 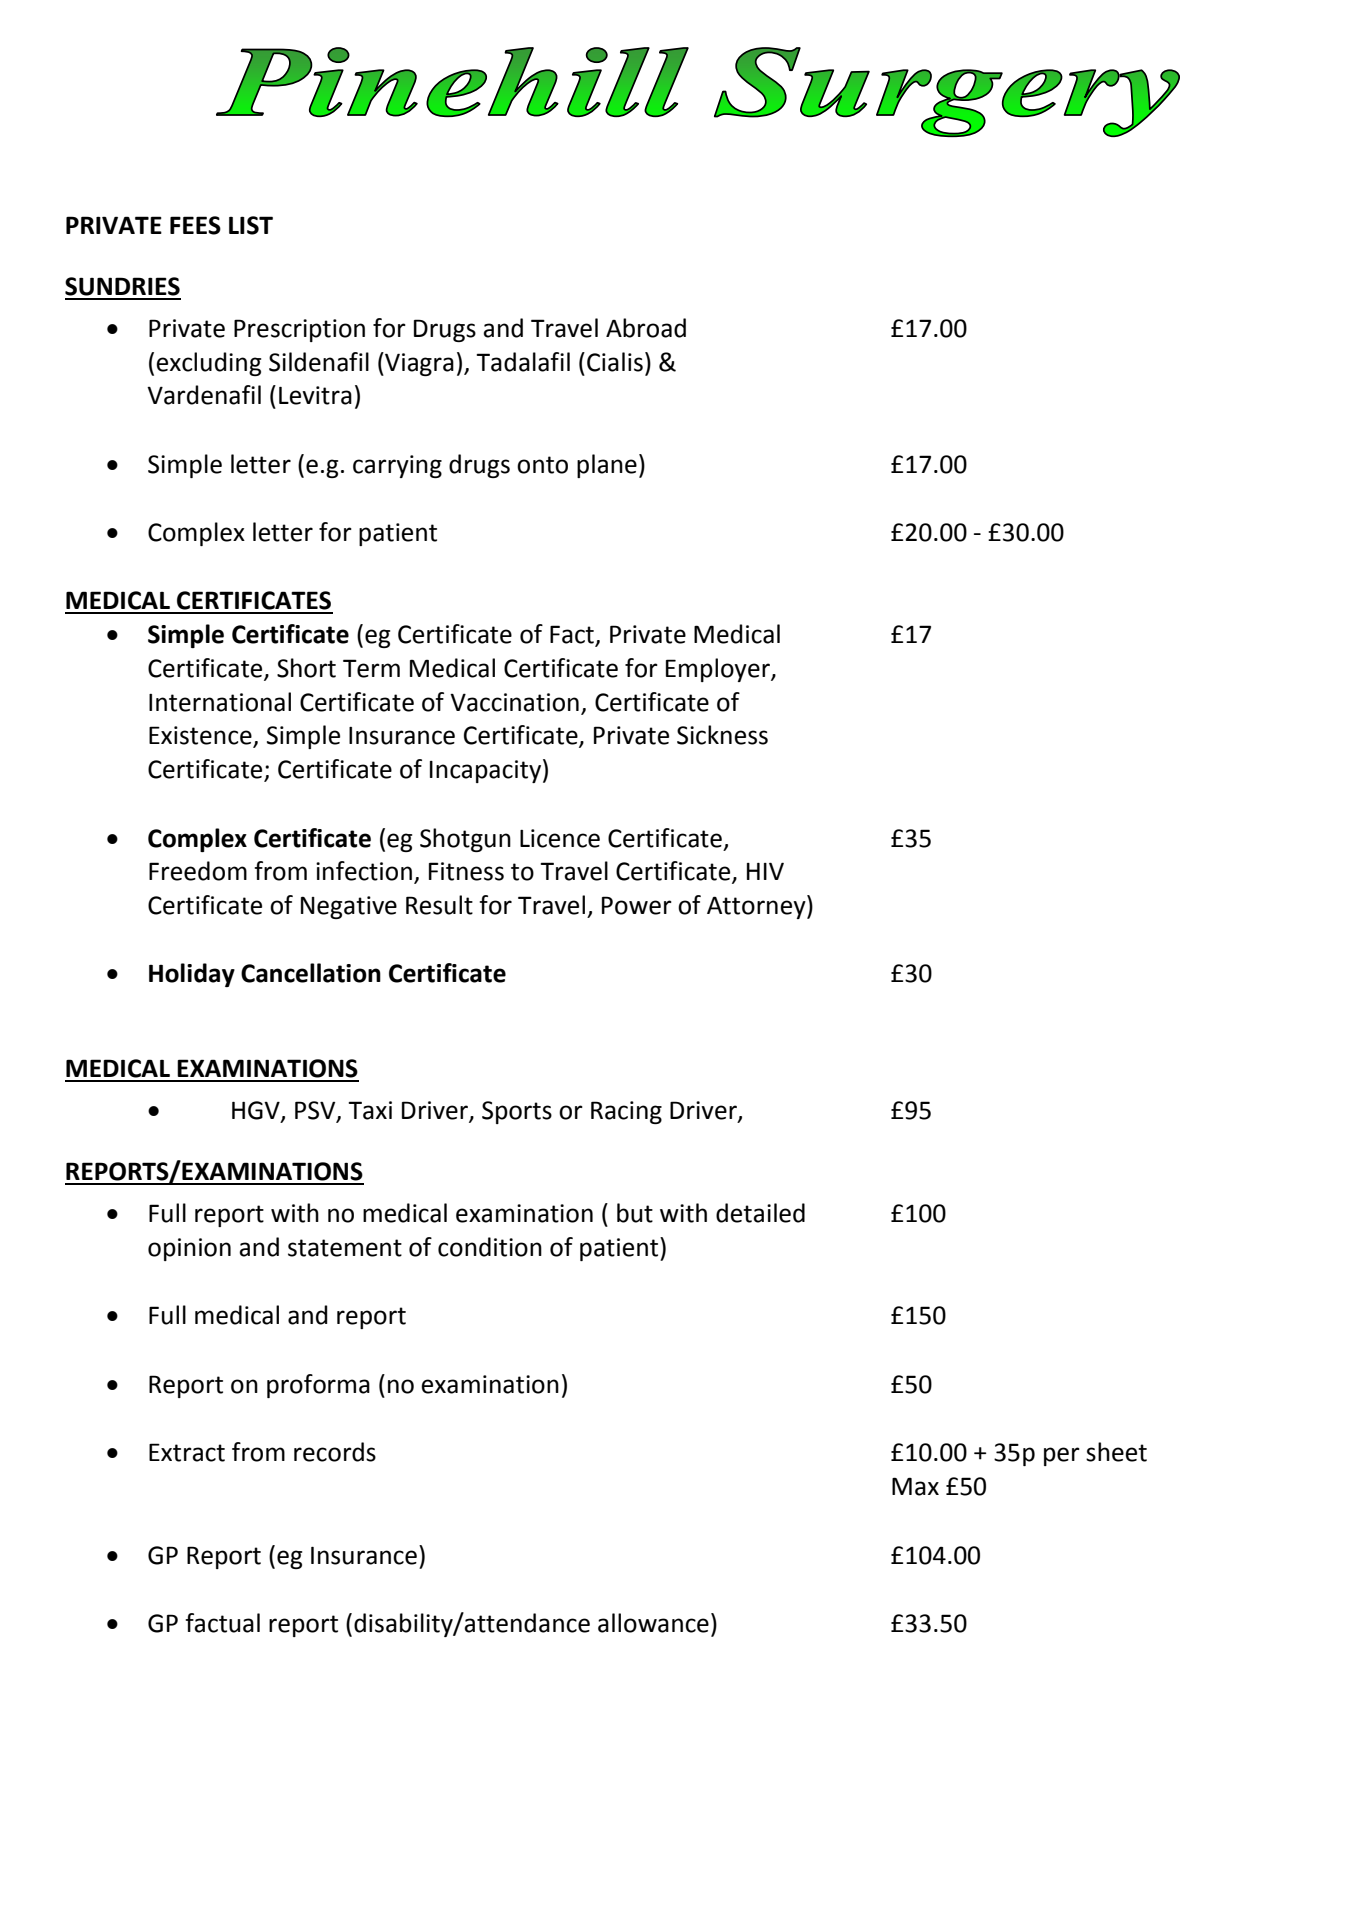 I want to click on detailed, so click(x=760, y=1213).
